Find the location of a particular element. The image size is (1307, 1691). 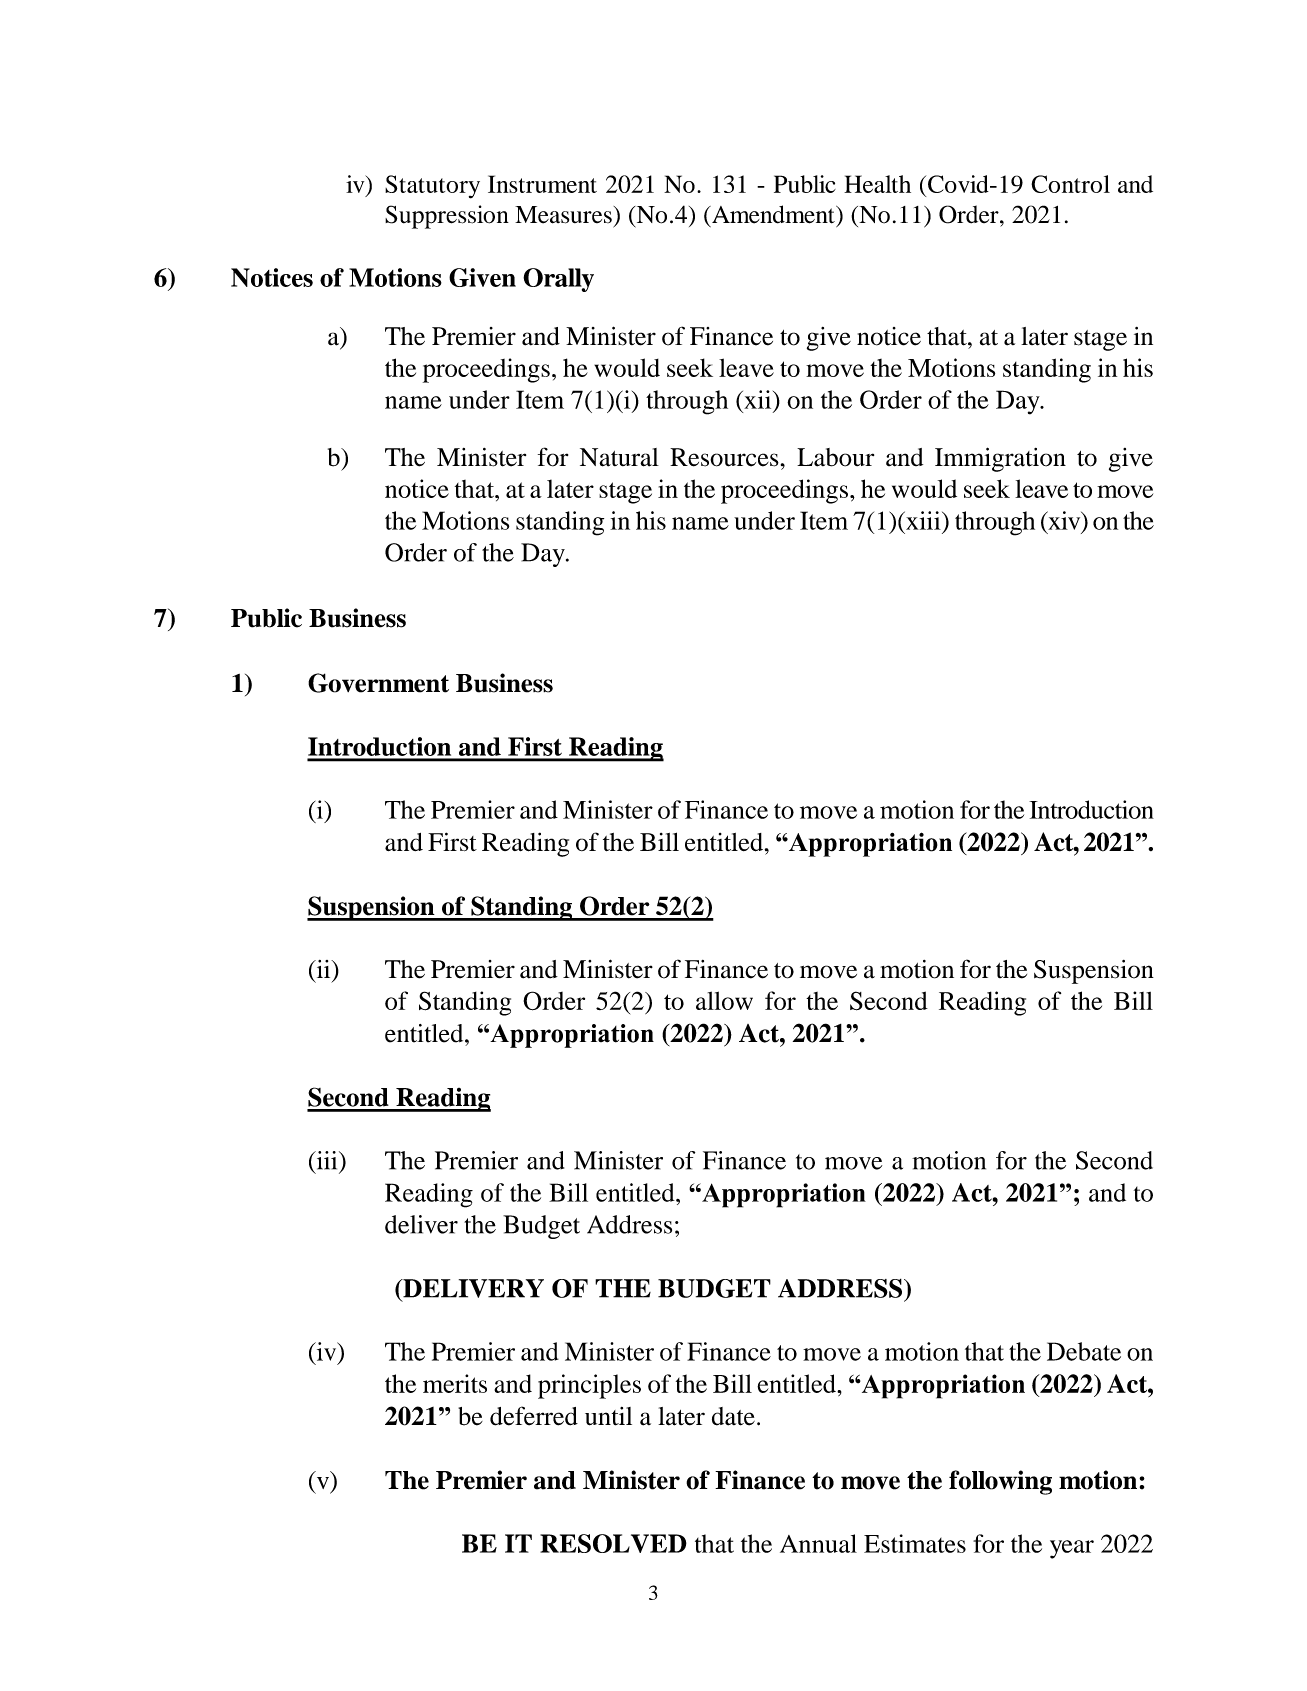

Labour is located at coordinates (835, 457).
